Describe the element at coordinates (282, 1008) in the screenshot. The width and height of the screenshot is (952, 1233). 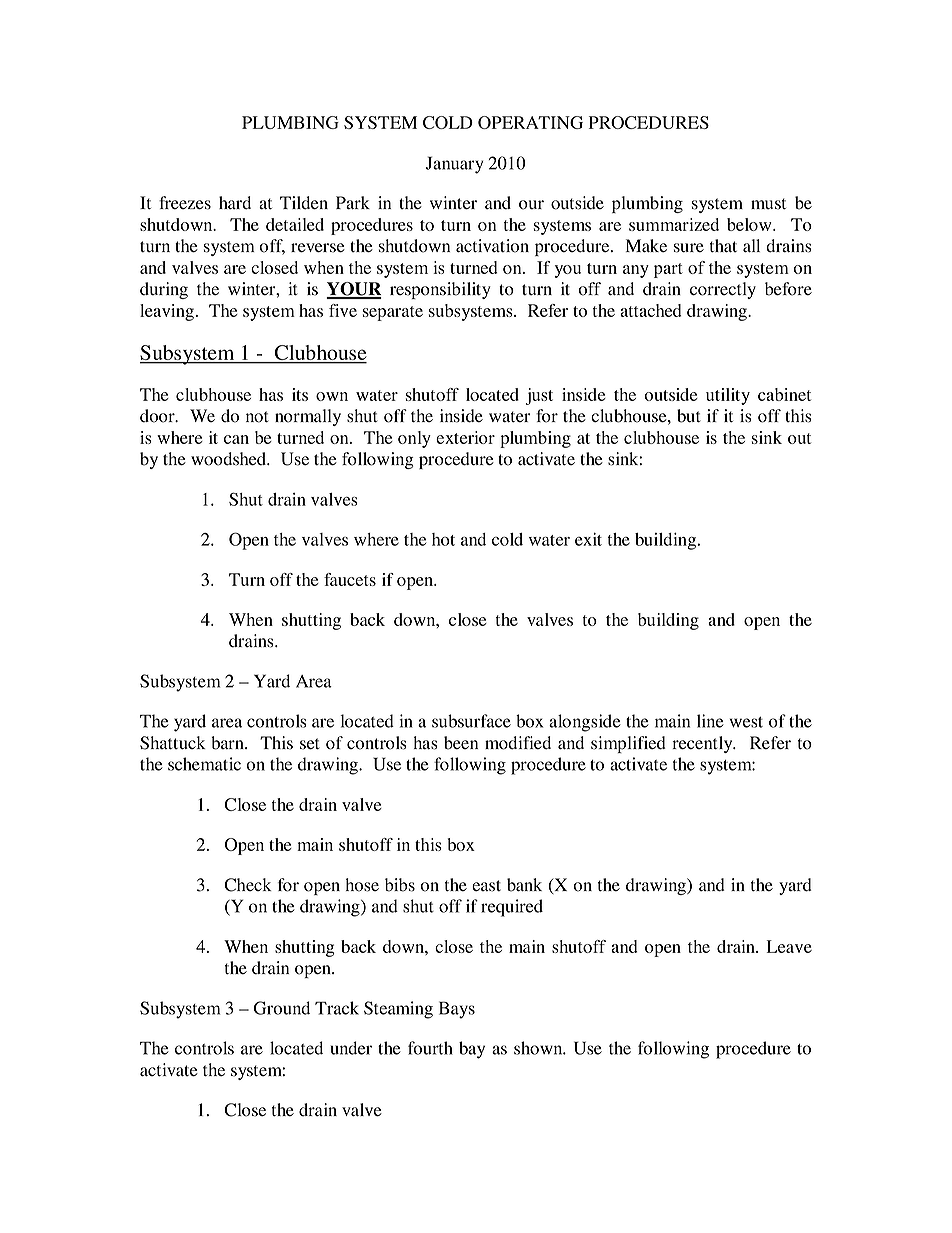
I see `Ground` at that location.
